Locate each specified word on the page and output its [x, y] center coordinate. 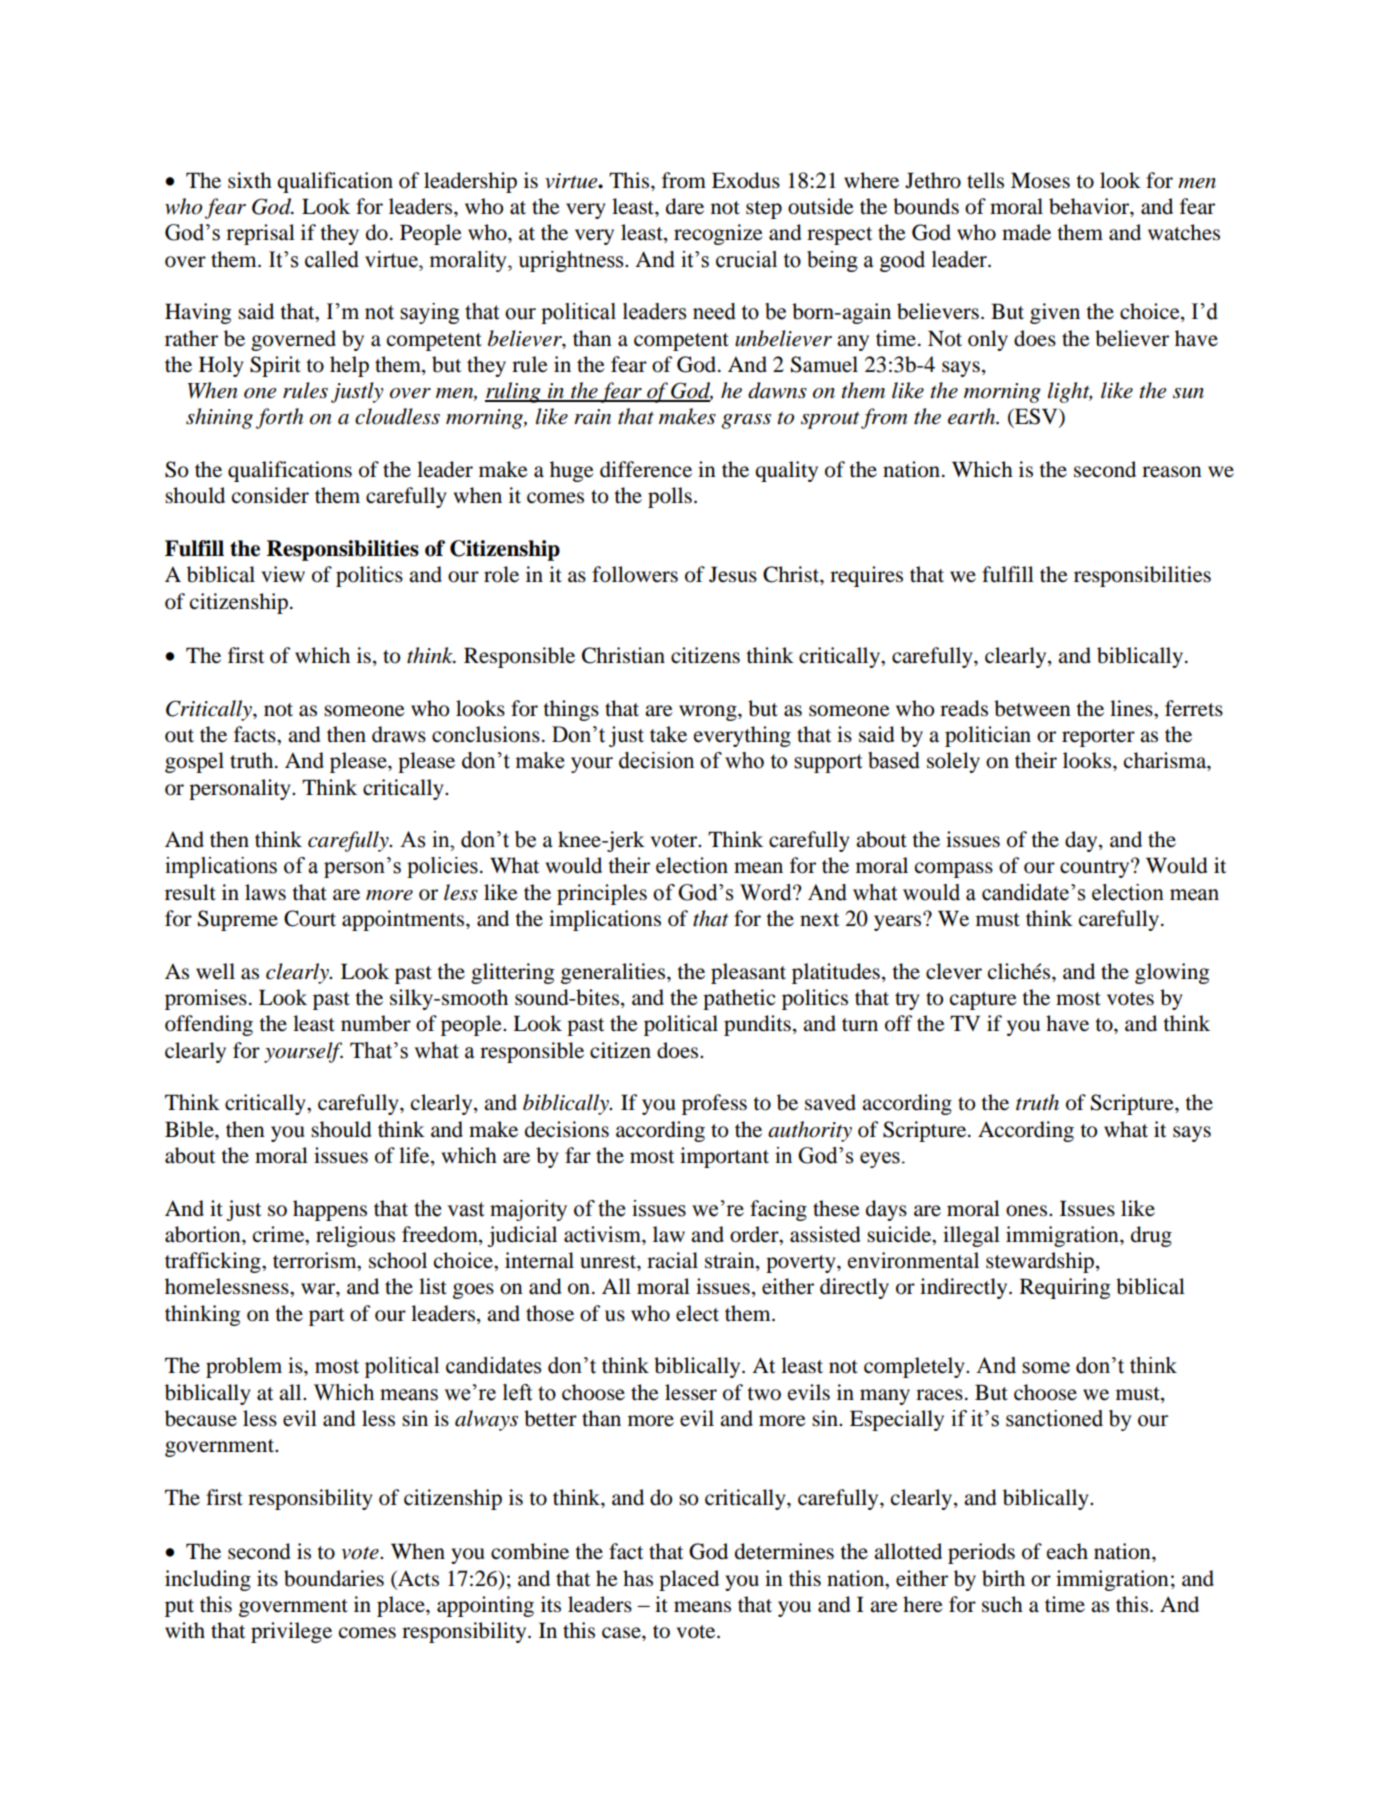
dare [685, 206]
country [1096, 868]
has [638, 1578]
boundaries [334, 1578]
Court [310, 918]
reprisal [260, 234]
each [1067, 1551]
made [1026, 232]
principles [602, 894]
